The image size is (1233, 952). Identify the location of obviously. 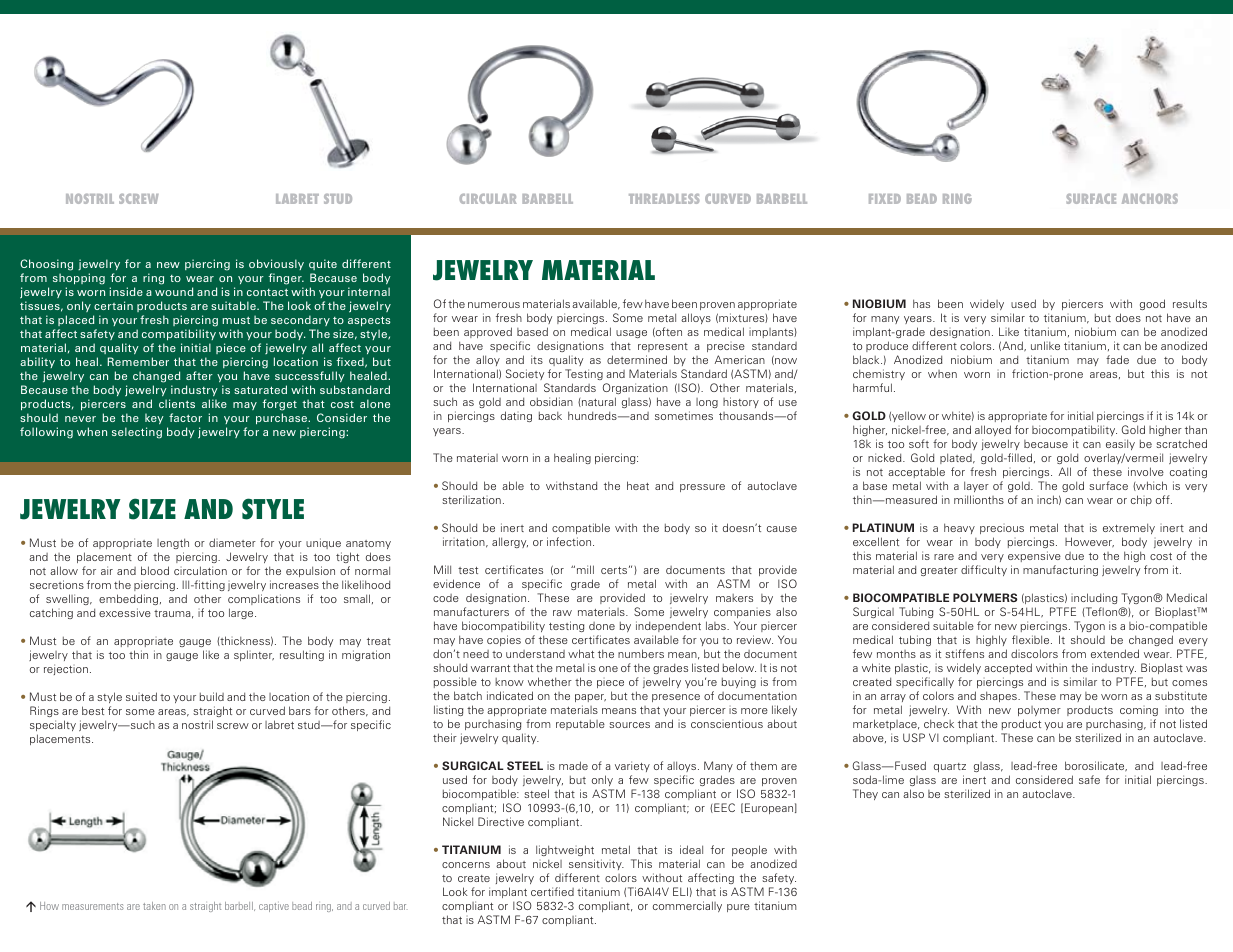
(276, 264).
